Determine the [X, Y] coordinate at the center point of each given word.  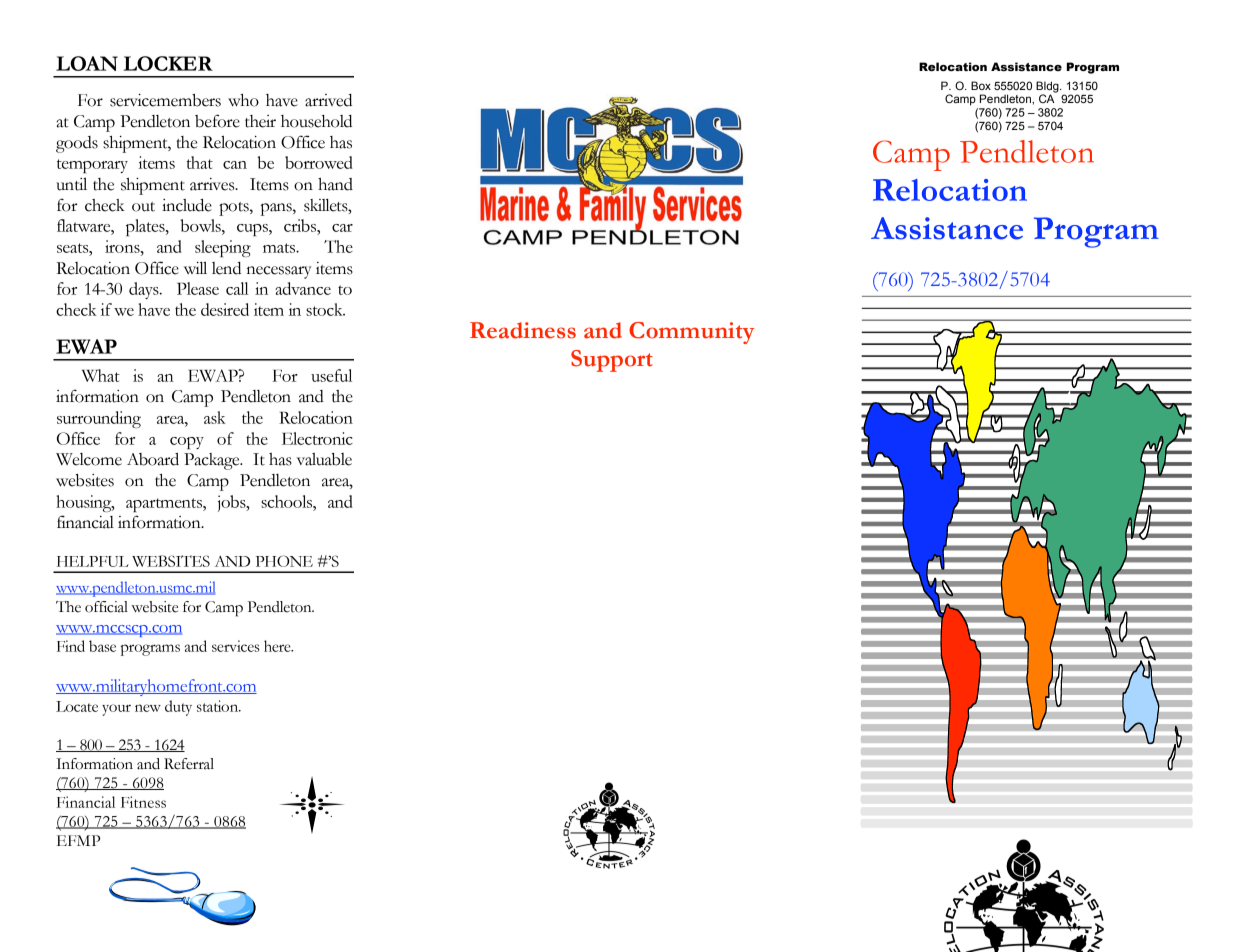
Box [981, 85]
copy [187, 443]
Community [691, 333]
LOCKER [168, 63]
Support [612, 361]
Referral [189, 764]
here [278, 646]
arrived [328, 100]
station [219, 706]
